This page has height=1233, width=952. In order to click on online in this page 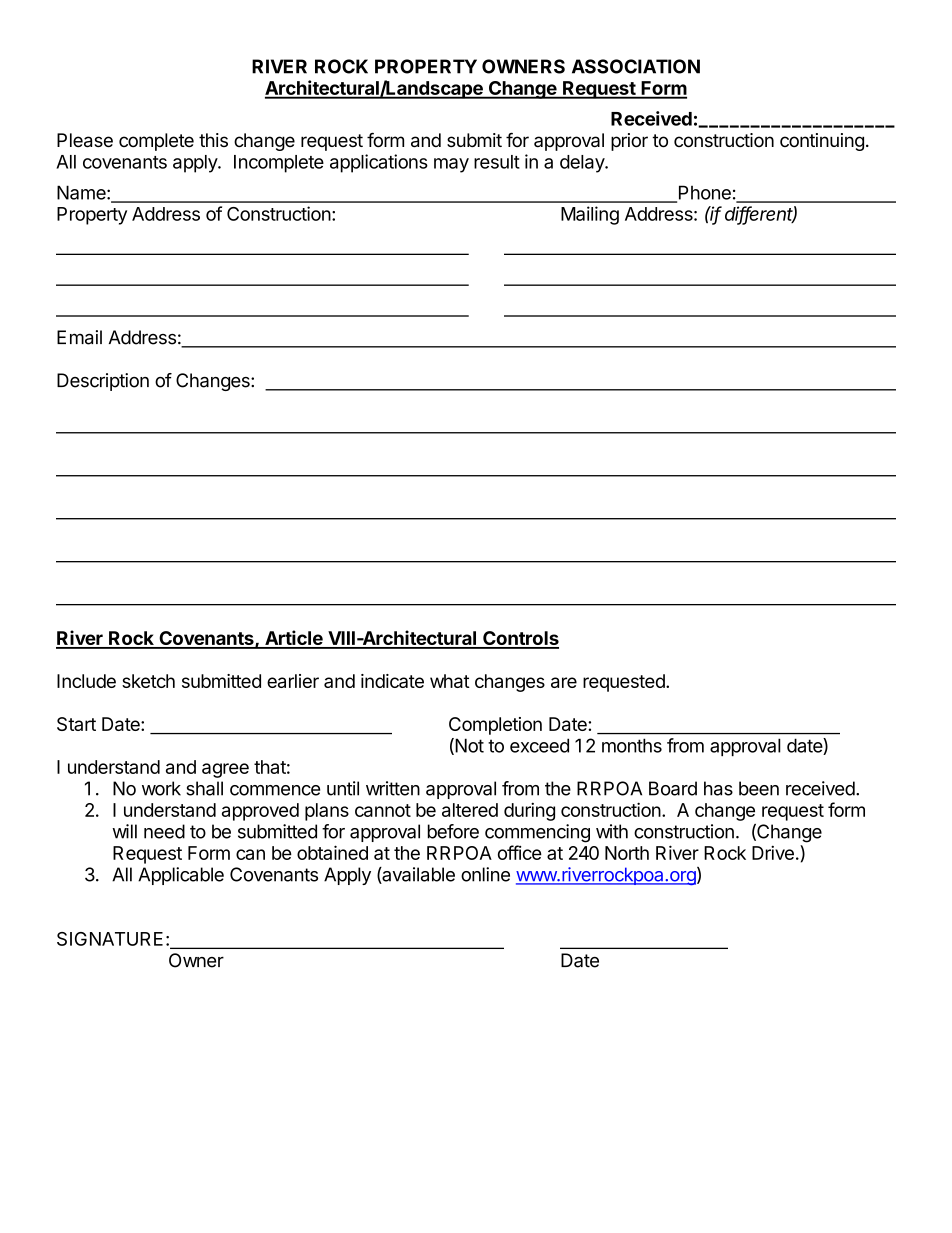, I will do `click(485, 874)`.
